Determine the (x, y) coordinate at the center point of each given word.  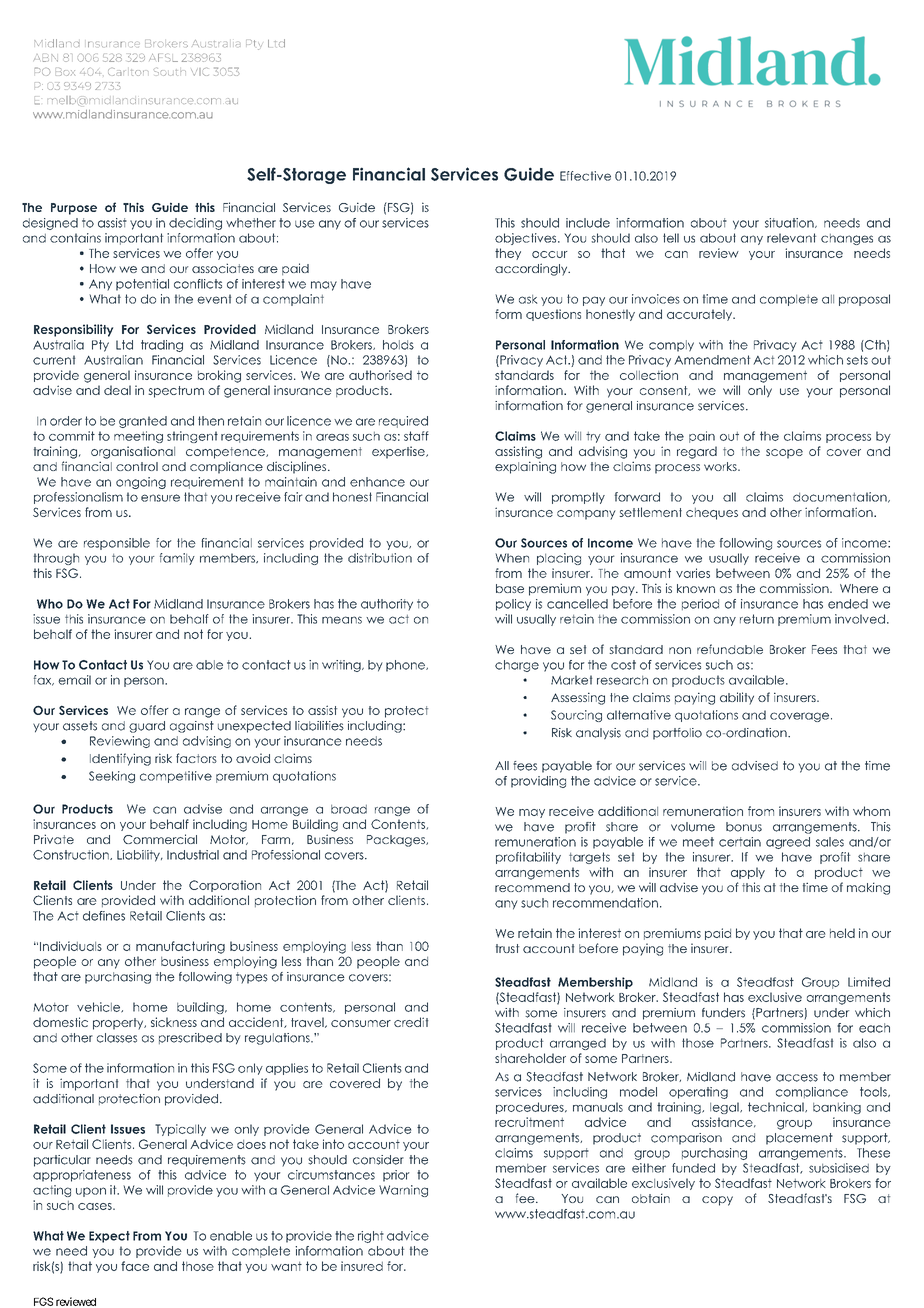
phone (406, 666)
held (842, 933)
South (170, 72)
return (757, 619)
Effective (585, 176)
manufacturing (180, 947)
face (135, 1266)
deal (117, 390)
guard (147, 727)
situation (790, 223)
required (403, 422)
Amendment (712, 360)
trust (507, 948)
